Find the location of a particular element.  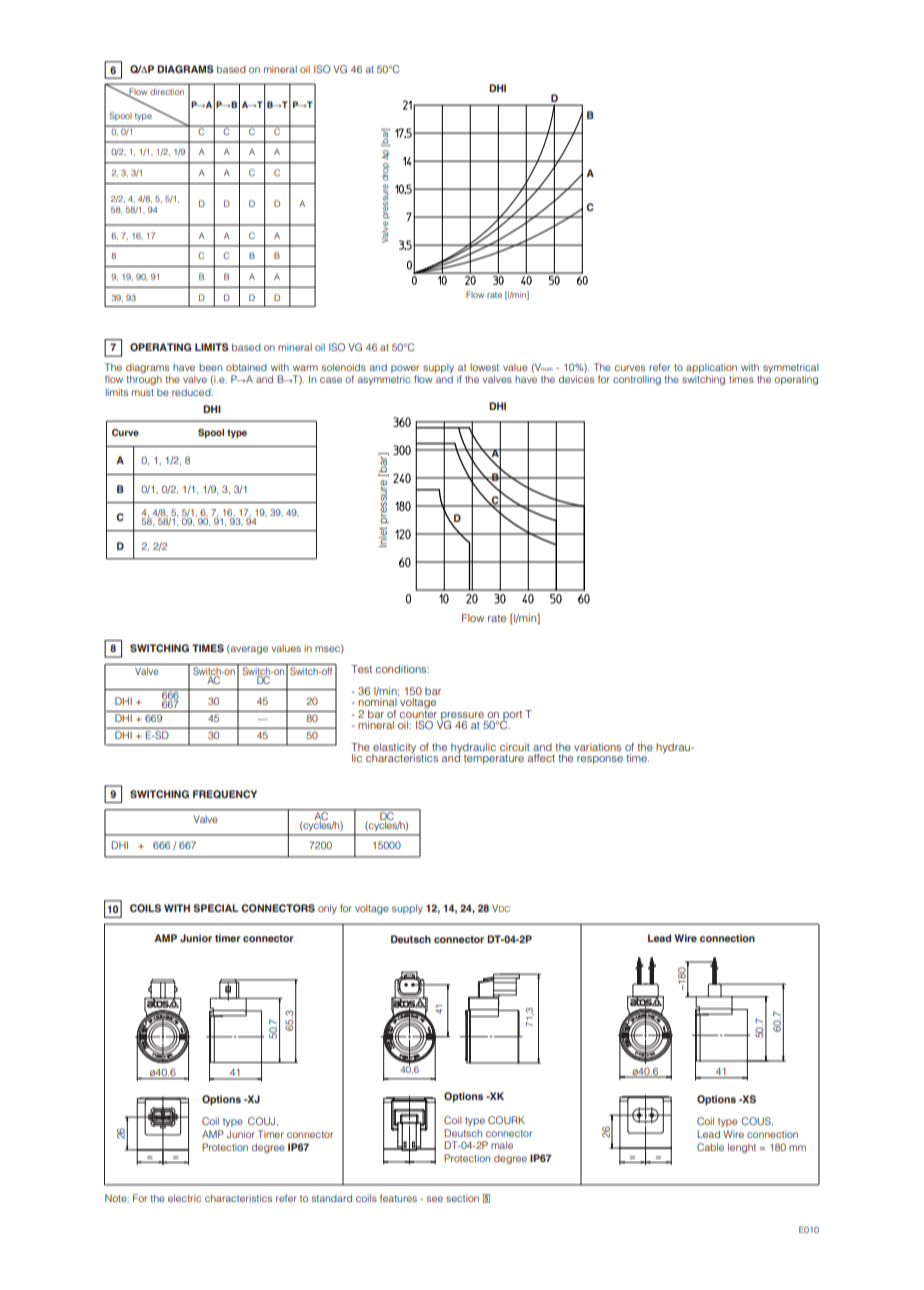

application is located at coordinates (711, 369).
